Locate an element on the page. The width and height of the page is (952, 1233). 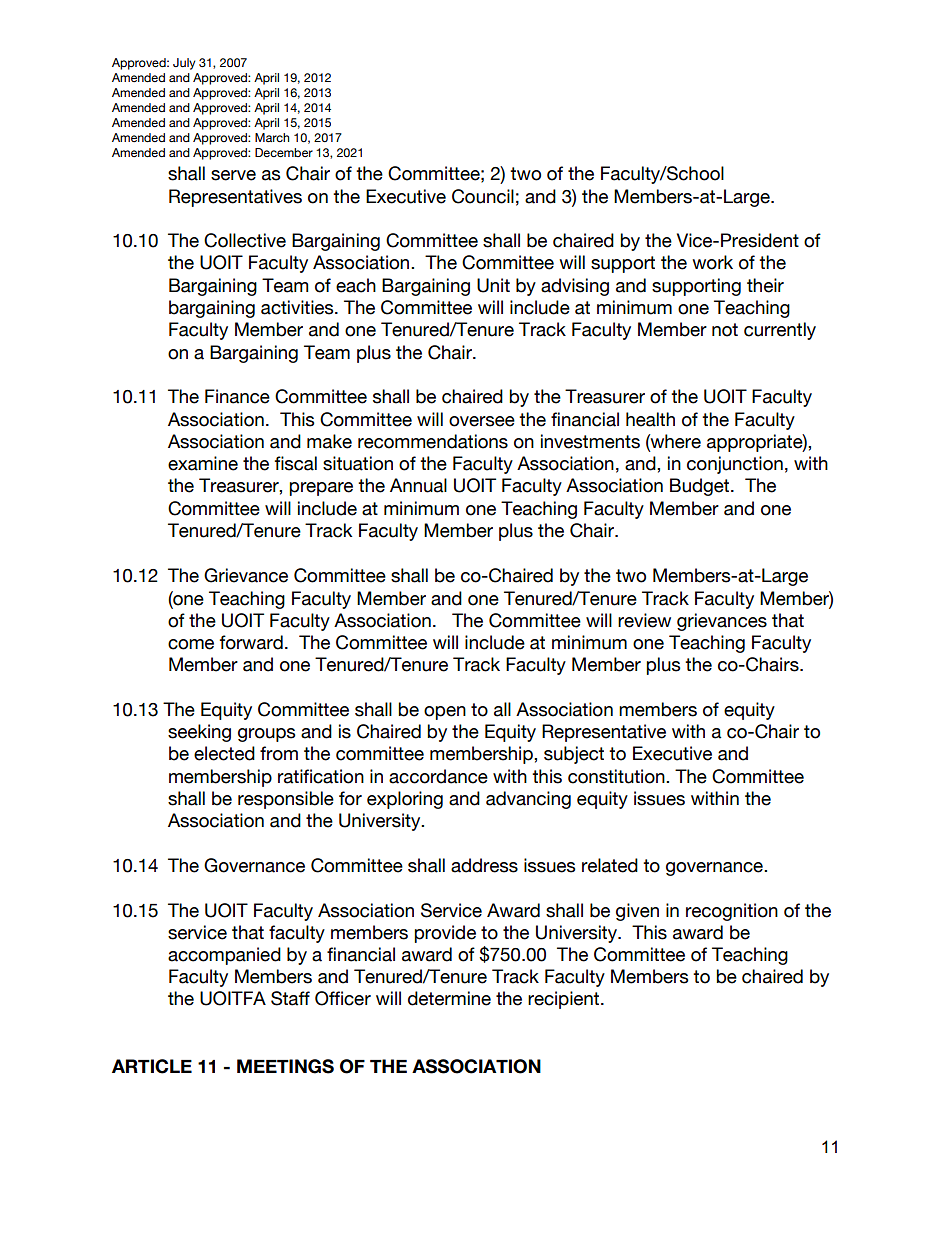
recipient is located at coordinates (565, 1000).
